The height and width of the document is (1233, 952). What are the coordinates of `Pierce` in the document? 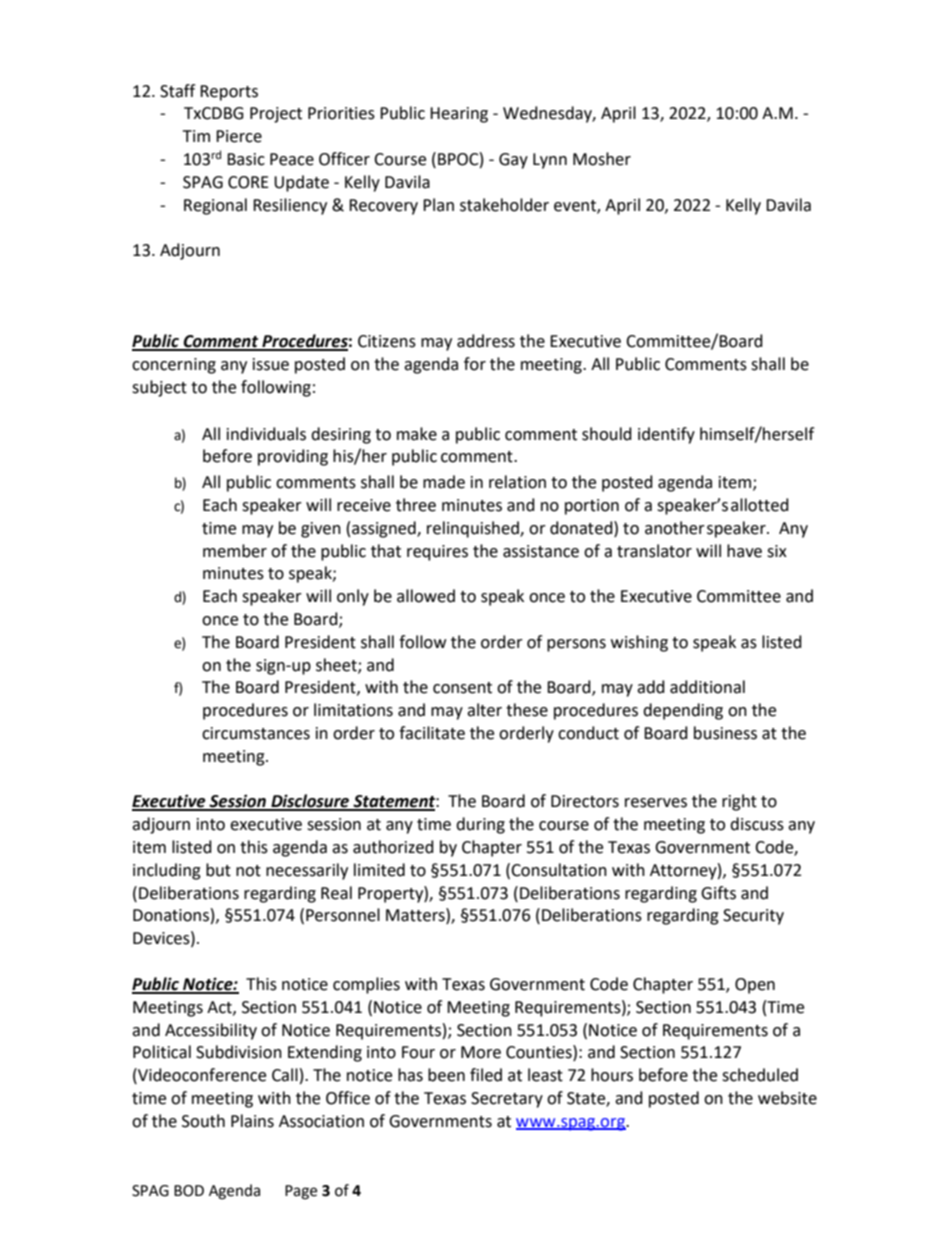 It's located at (239, 136).
